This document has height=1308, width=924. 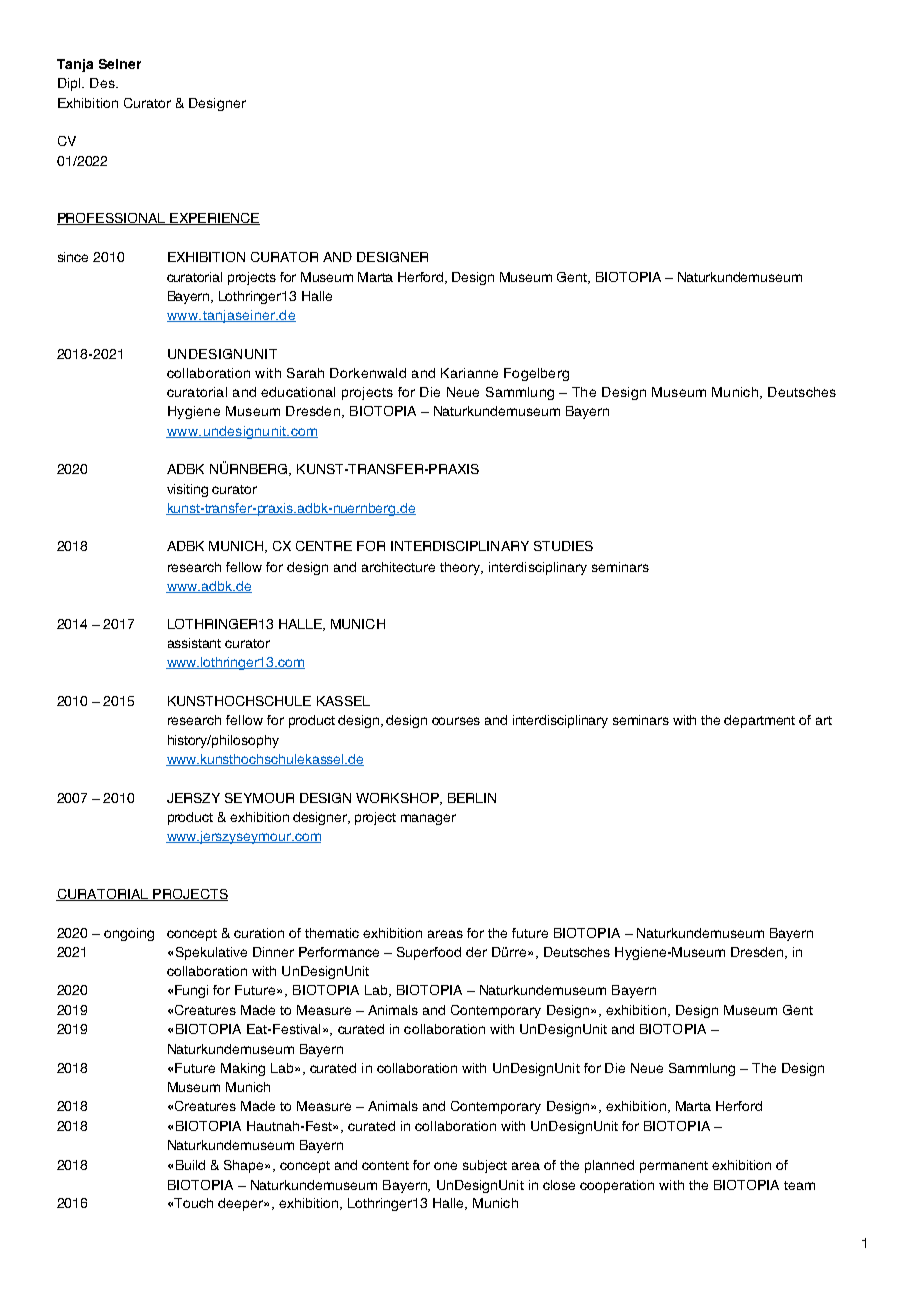 What do you see at coordinates (214, 219) in the document?
I see `EXPERIENCE` at bounding box center [214, 219].
